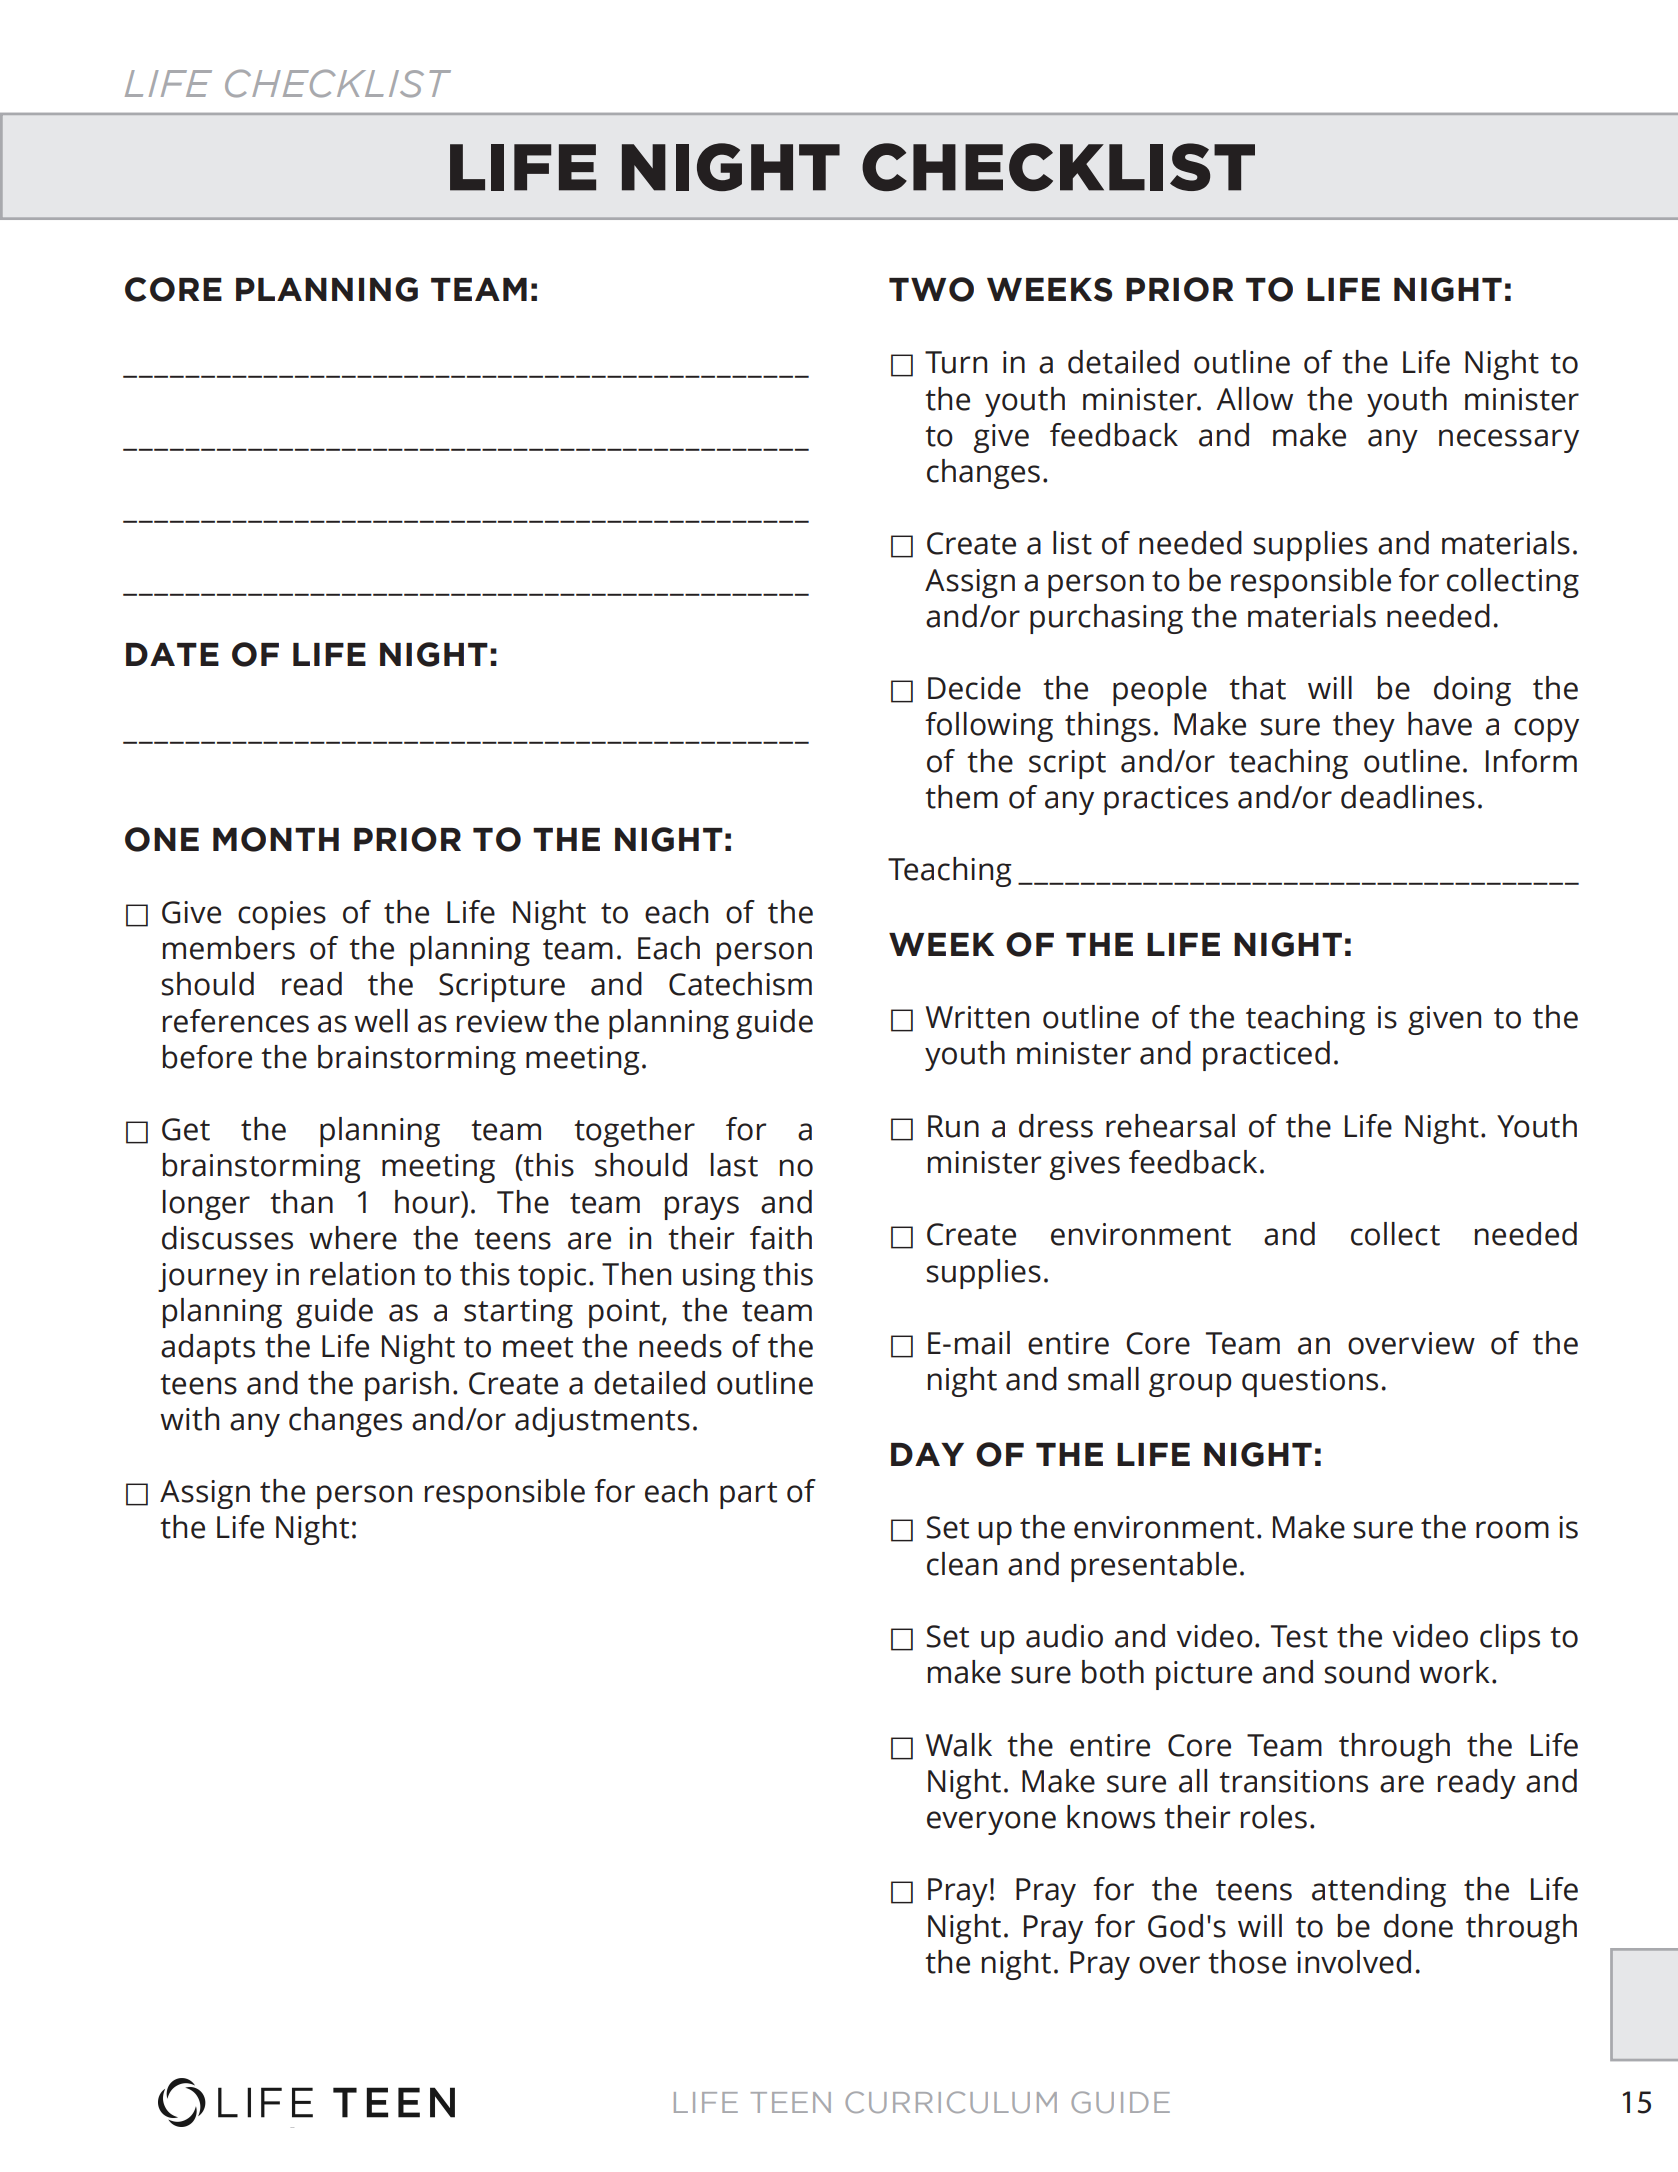 The width and height of the screenshot is (1678, 2172). I want to click on parish, so click(407, 1386).
